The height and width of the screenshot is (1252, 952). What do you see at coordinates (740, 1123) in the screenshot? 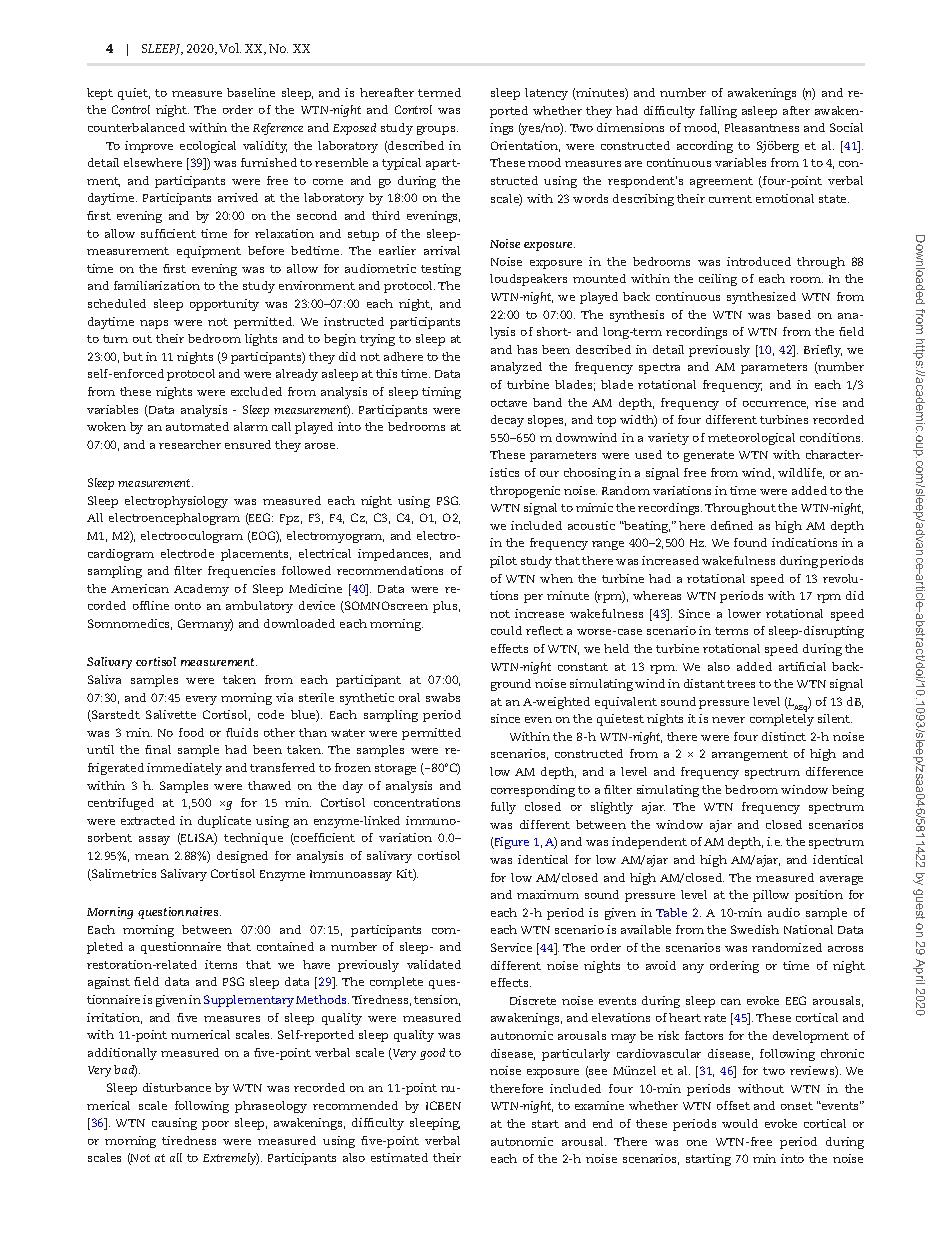
I see `would` at bounding box center [740, 1123].
